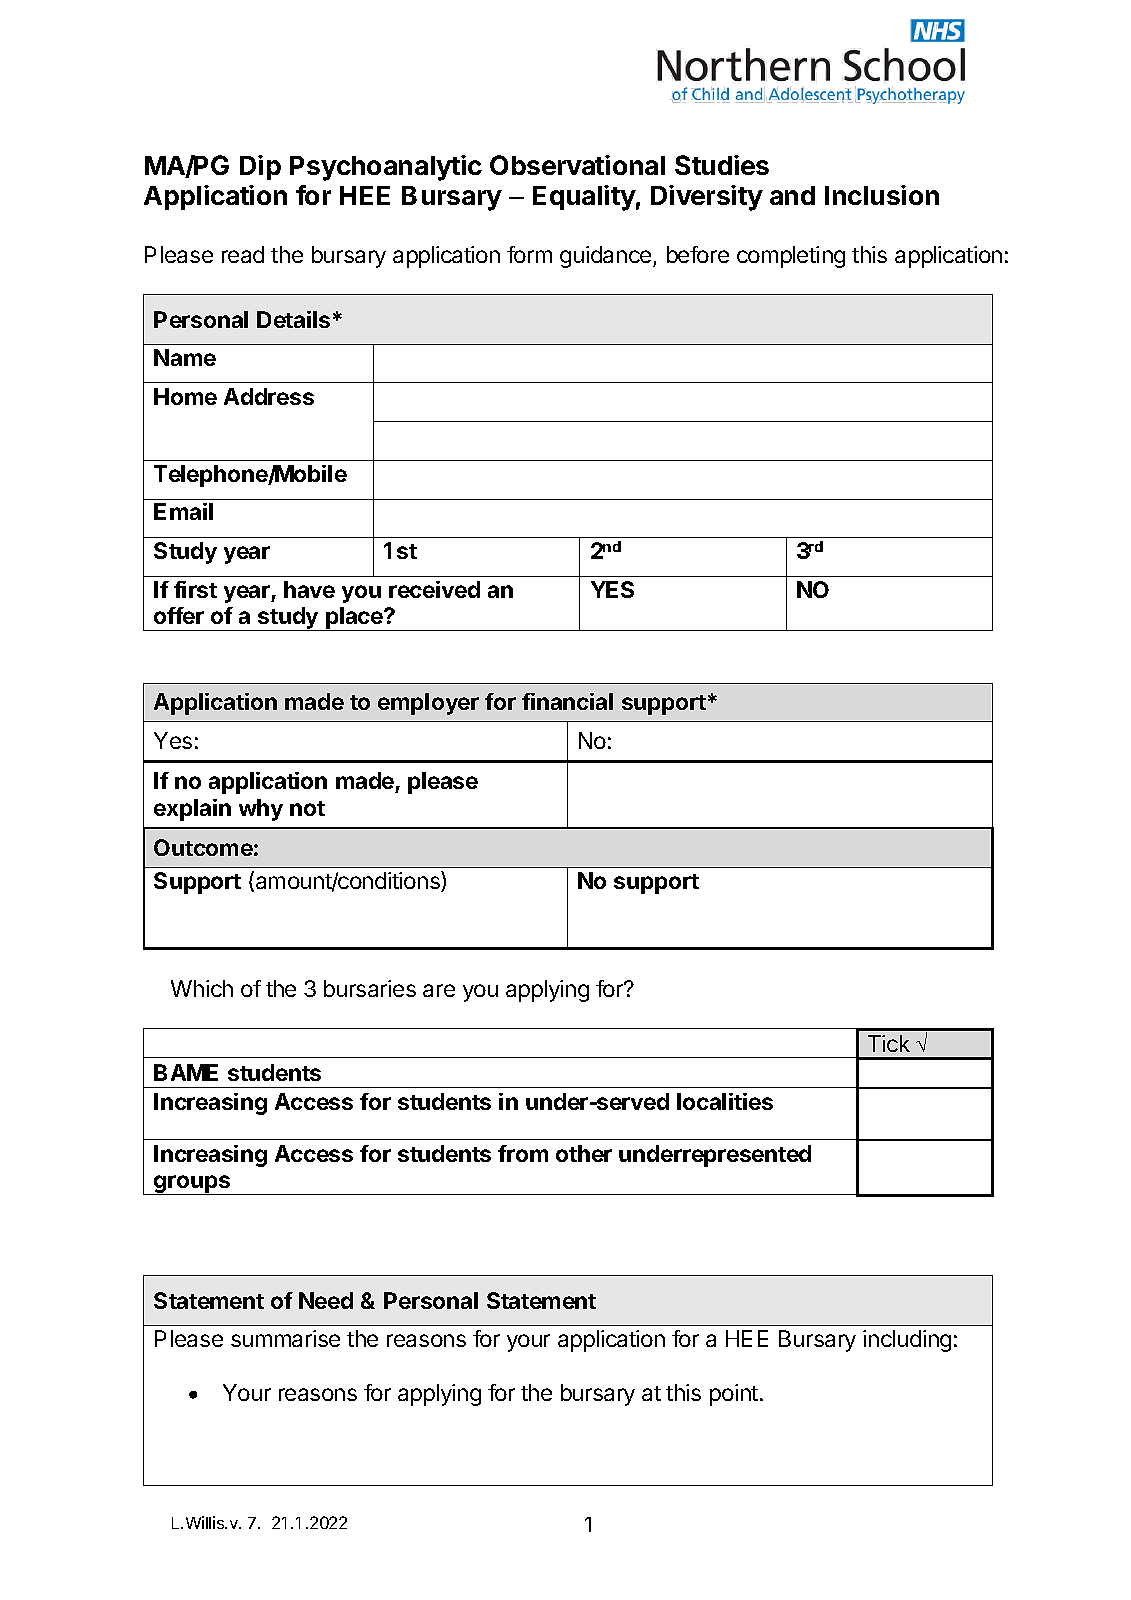  Describe the element at coordinates (261, 810) in the screenshot. I see `why` at that location.
